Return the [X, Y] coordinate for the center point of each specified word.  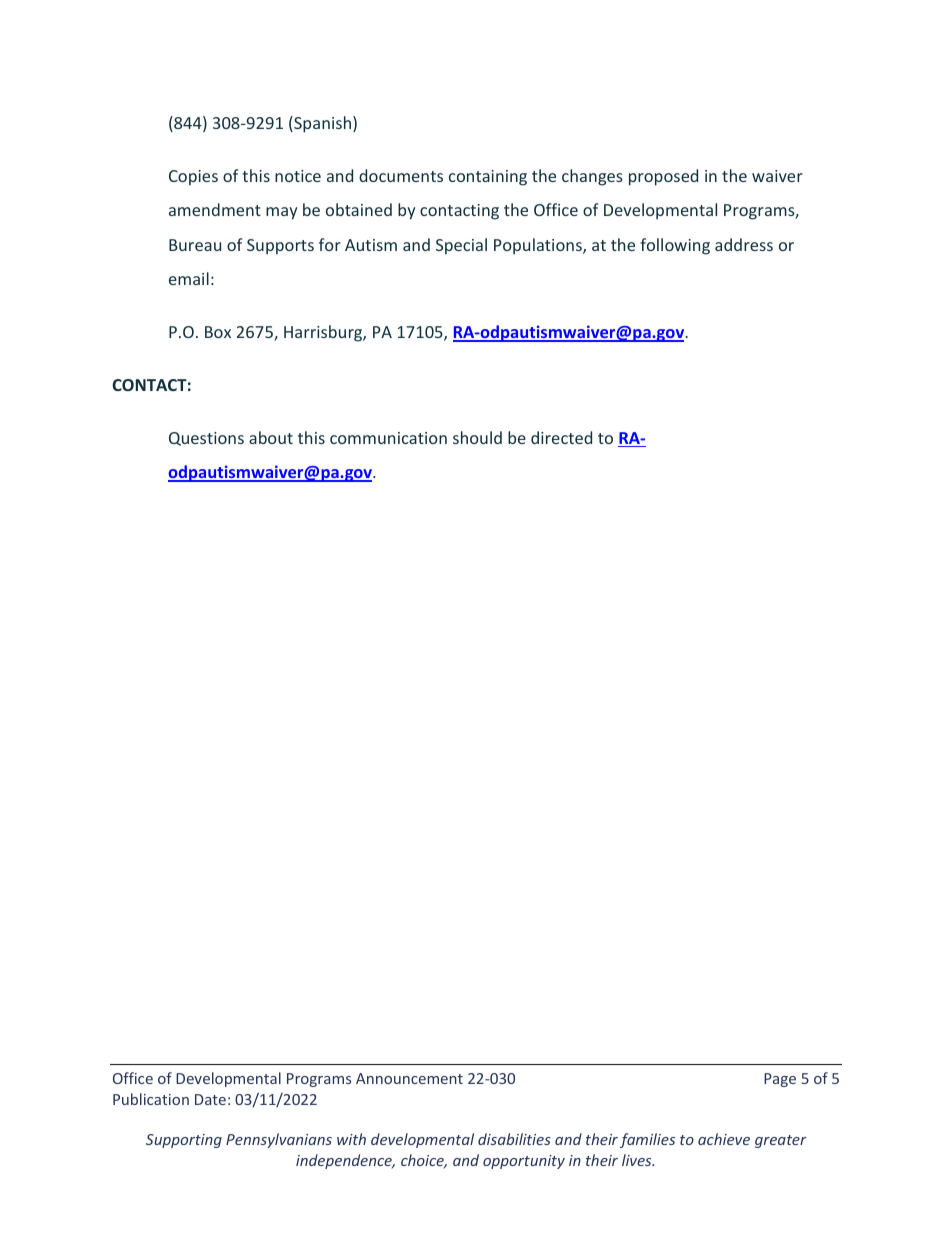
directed [561, 437]
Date [210, 1099]
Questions [206, 439]
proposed [663, 177]
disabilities [514, 1139]
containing [488, 178]
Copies [193, 178]
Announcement [409, 1078]
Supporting [184, 1141]
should [477, 437]
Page [780, 1080]
